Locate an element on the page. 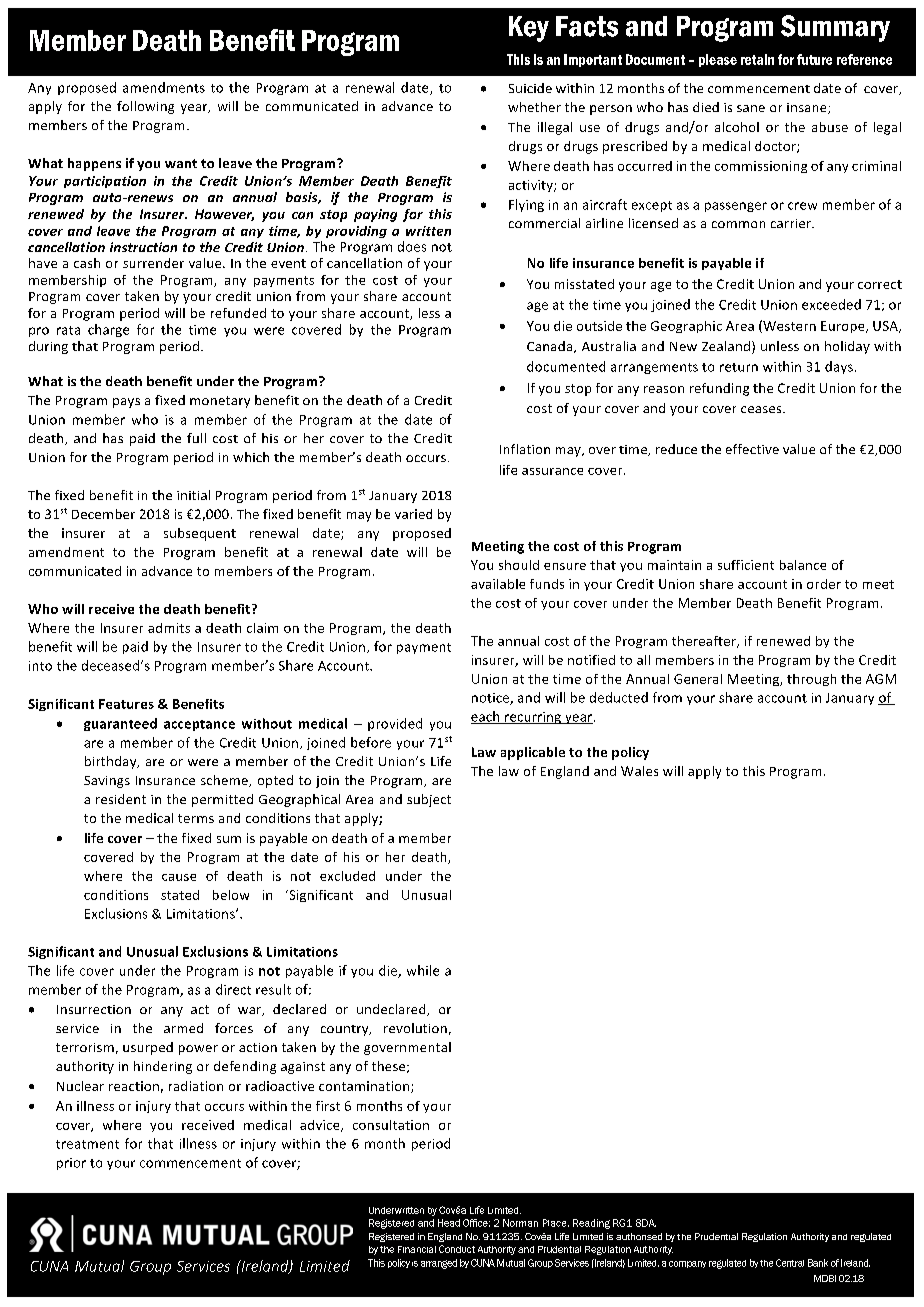  prior is located at coordinates (71, 1164).
